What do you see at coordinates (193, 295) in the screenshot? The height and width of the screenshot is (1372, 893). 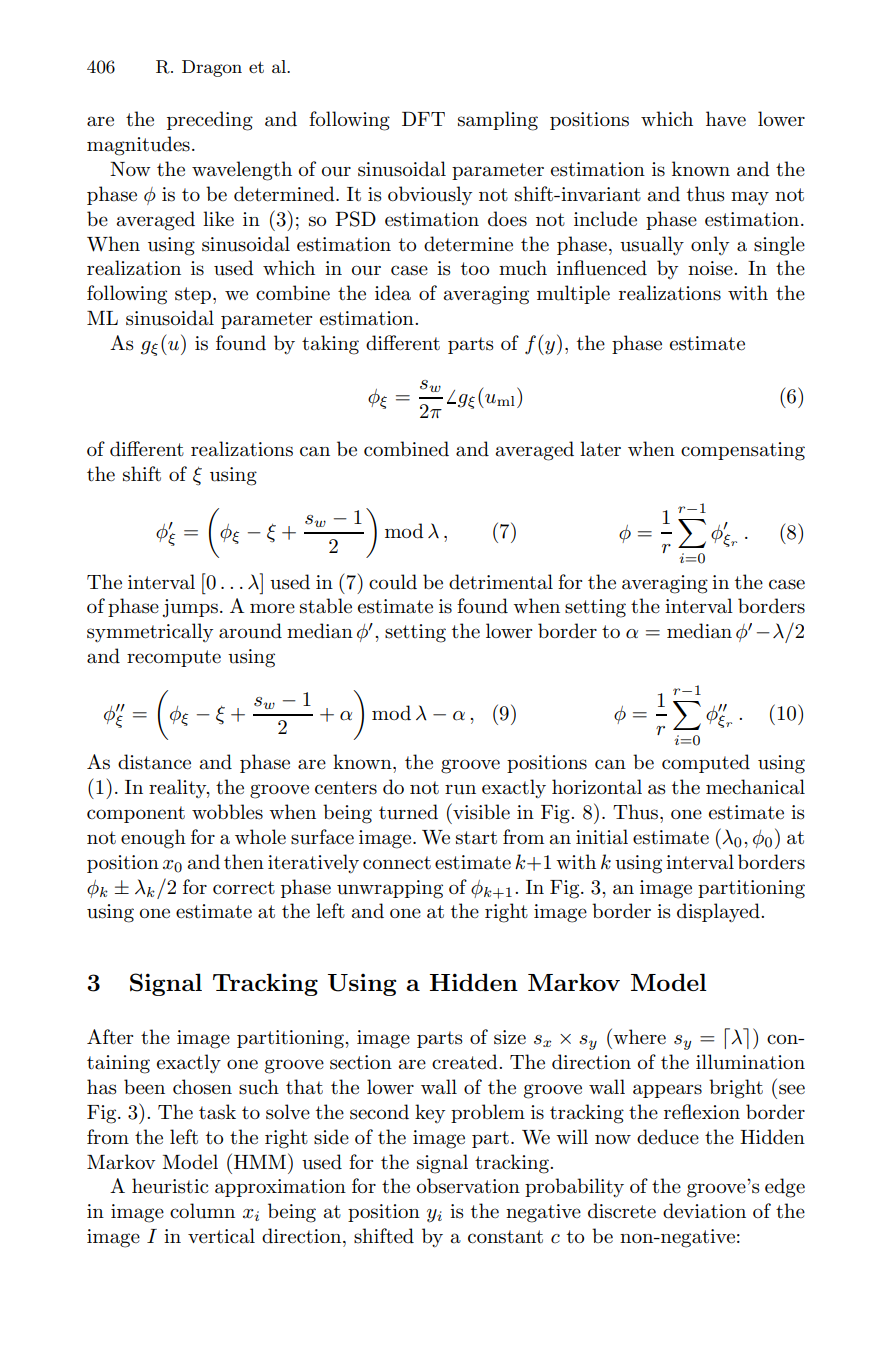 I see `step` at bounding box center [193, 295].
